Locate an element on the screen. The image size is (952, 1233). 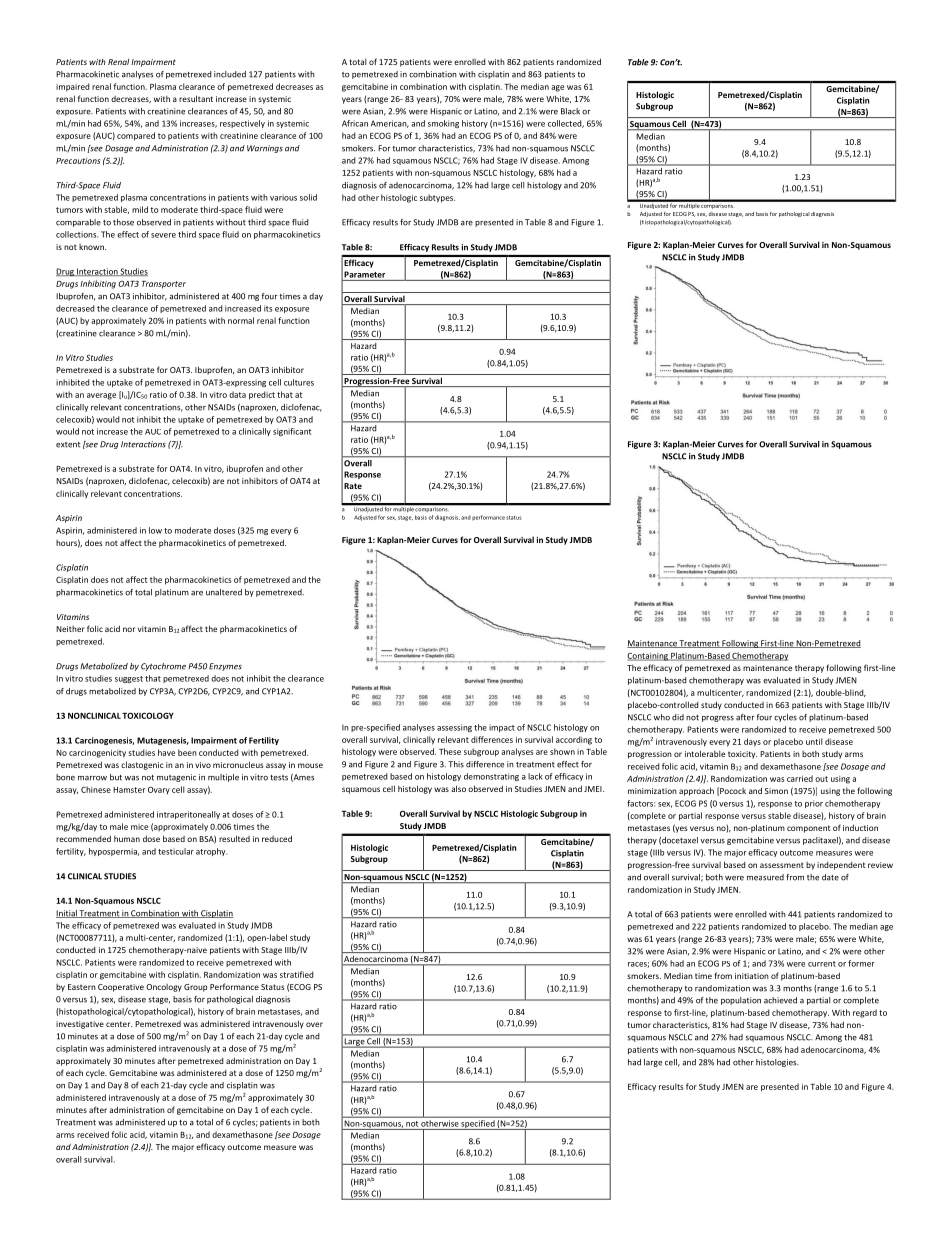
smoking is located at coordinates (443, 124).
